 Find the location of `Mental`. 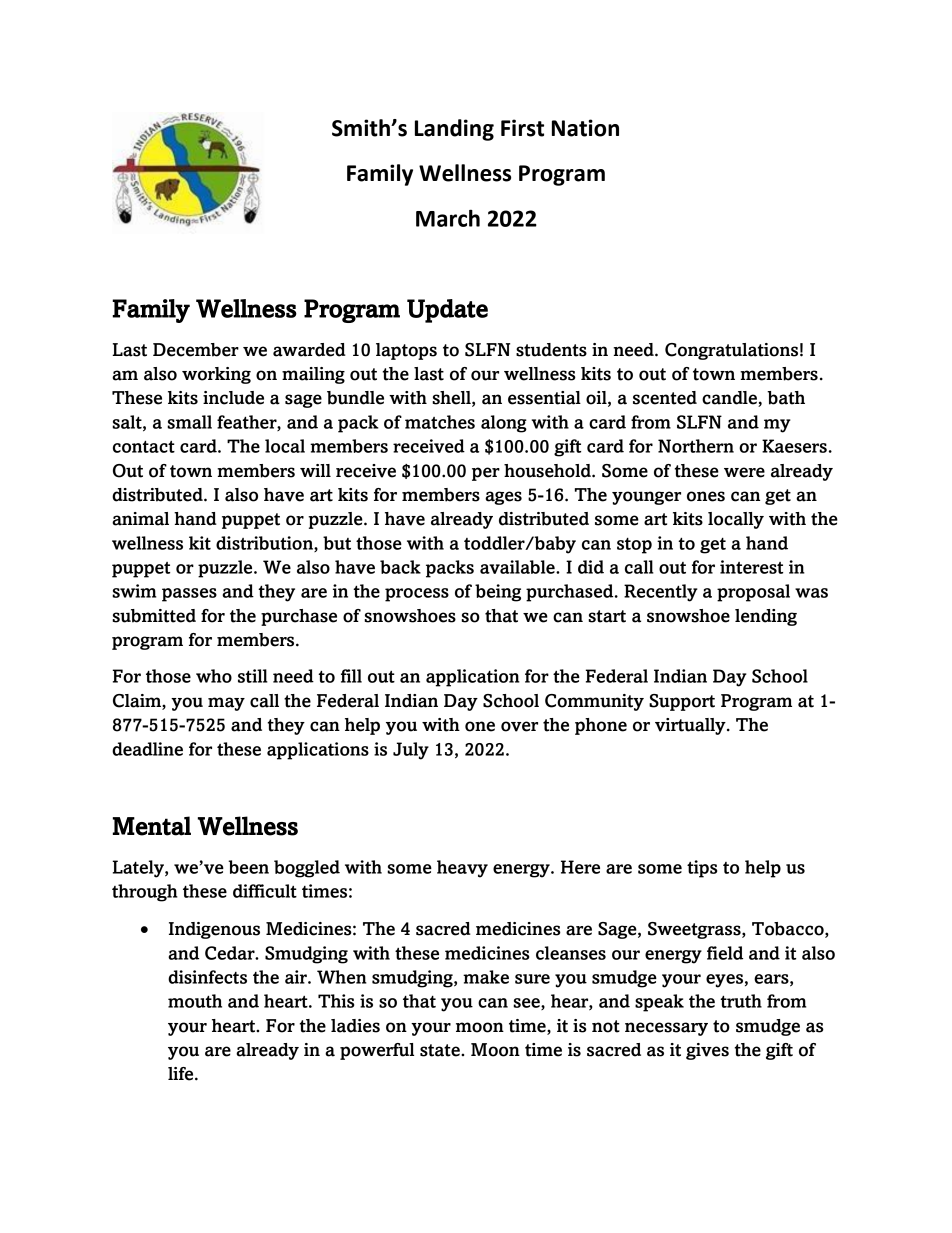

Mental is located at coordinates (152, 826).
